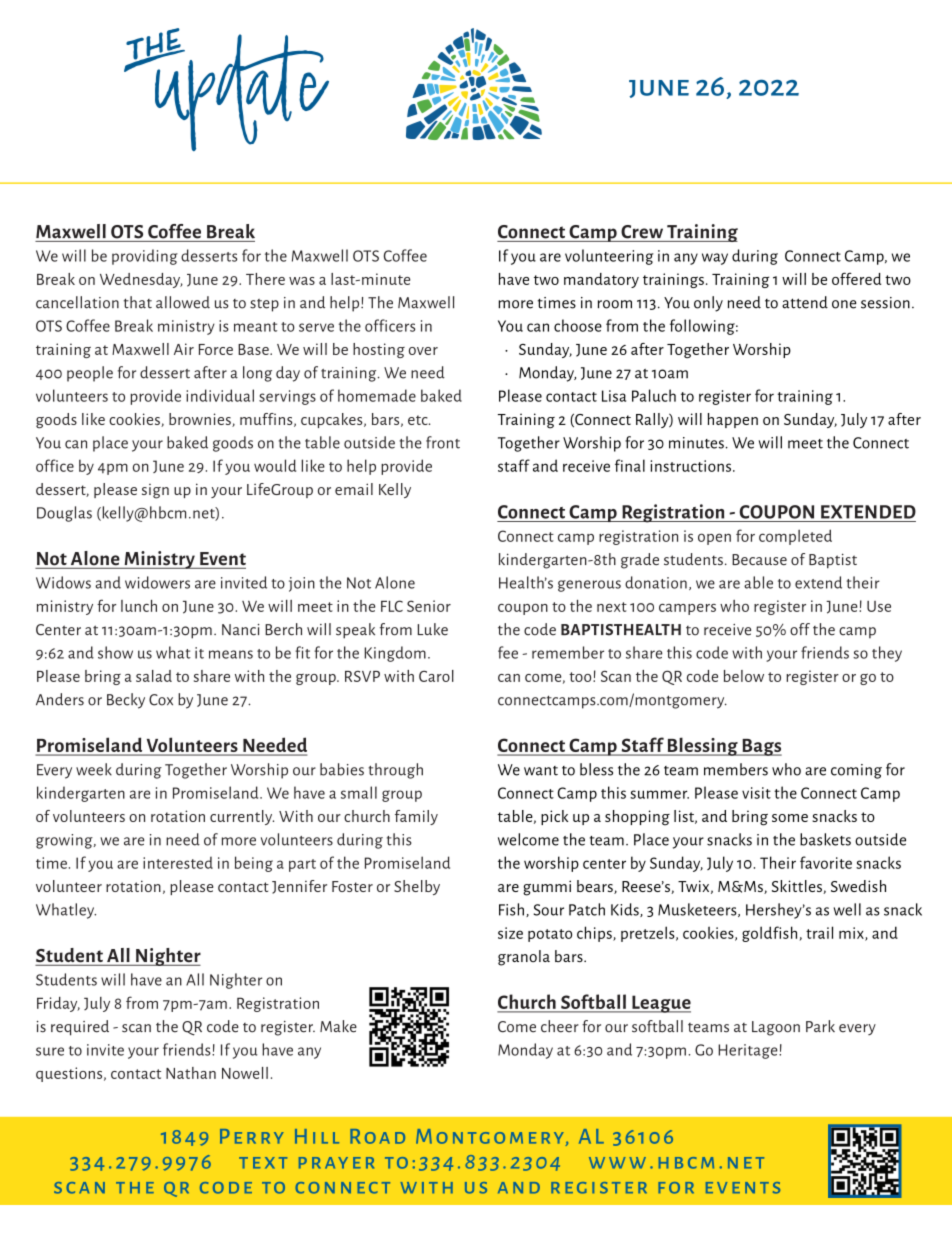 The width and height of the screenshot is (952, 1233). What do you see at coordinates (145, 257) in the screenshot?
I see `providing` at bounding box center [145, 257].
